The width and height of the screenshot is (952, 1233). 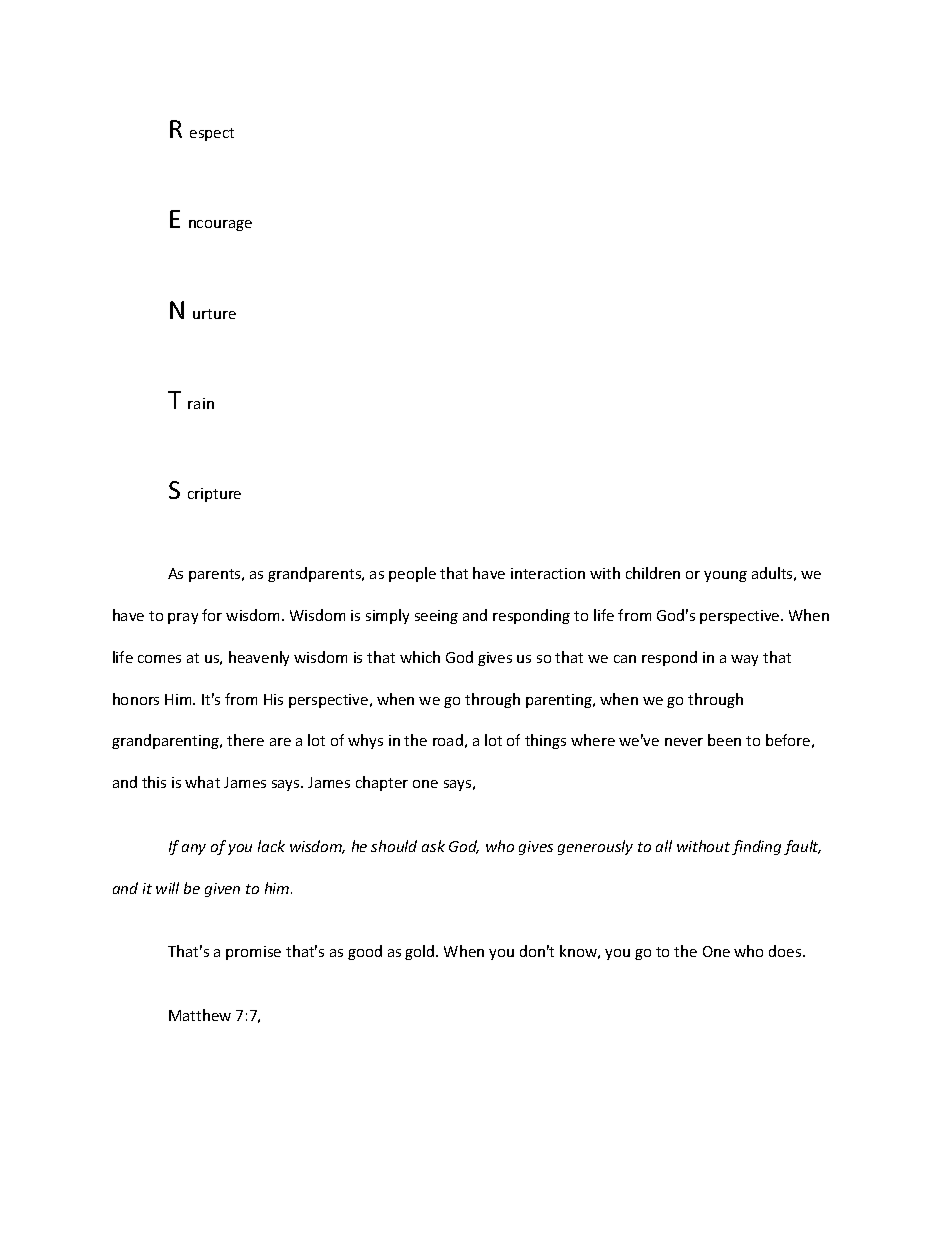 What do you see at coordinates (756, 847) in the screenshot?
I see `finding` at bounding box center [756, 847].
